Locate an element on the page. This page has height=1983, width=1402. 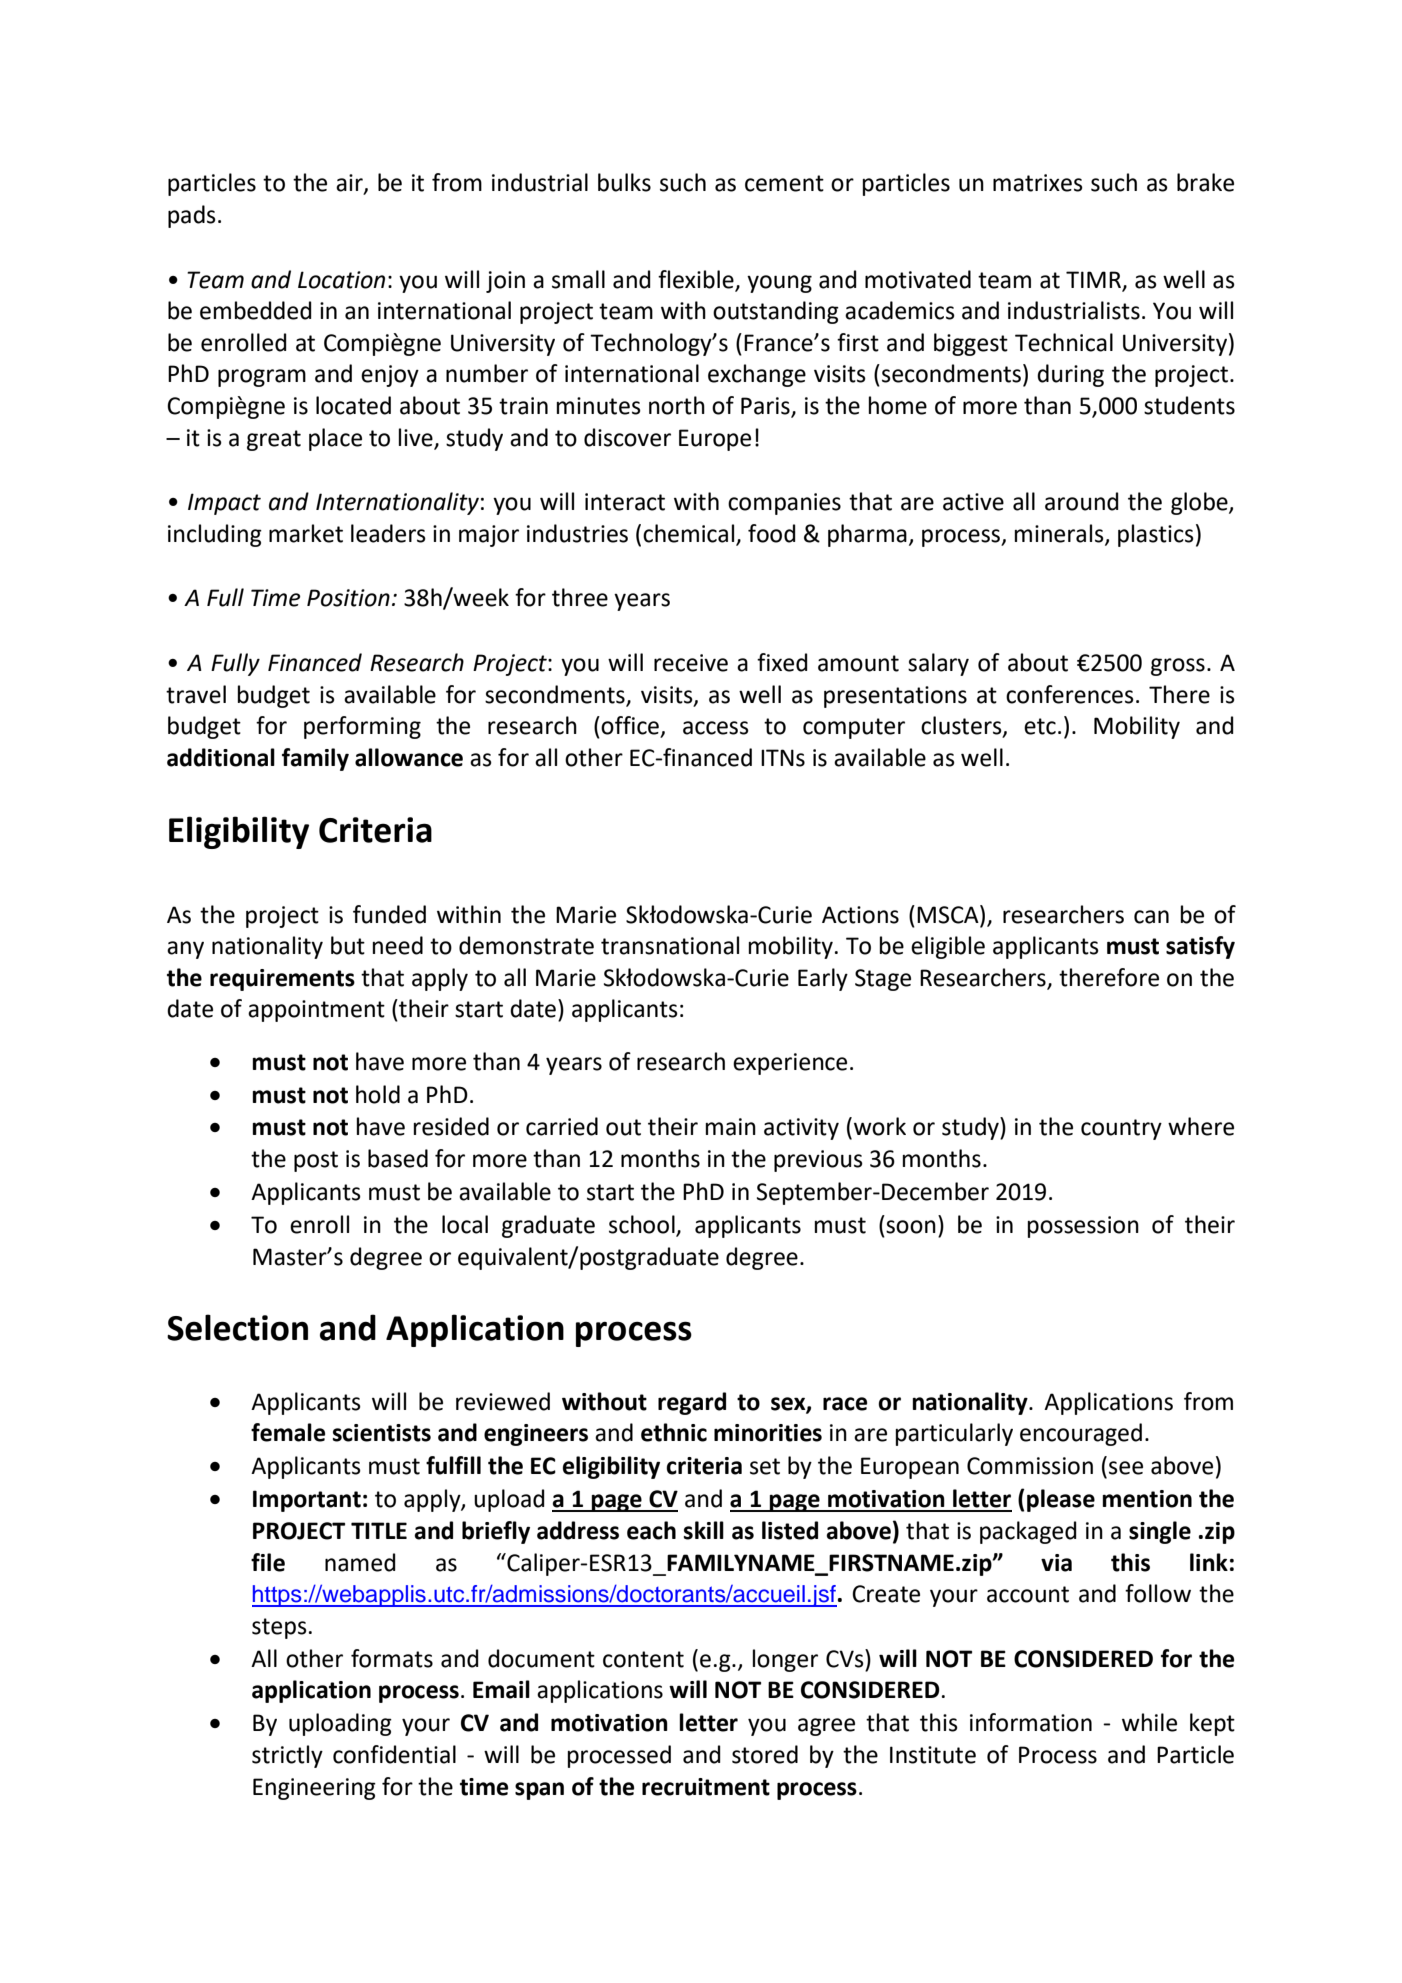
Location is located at coordinates (341, 280).
